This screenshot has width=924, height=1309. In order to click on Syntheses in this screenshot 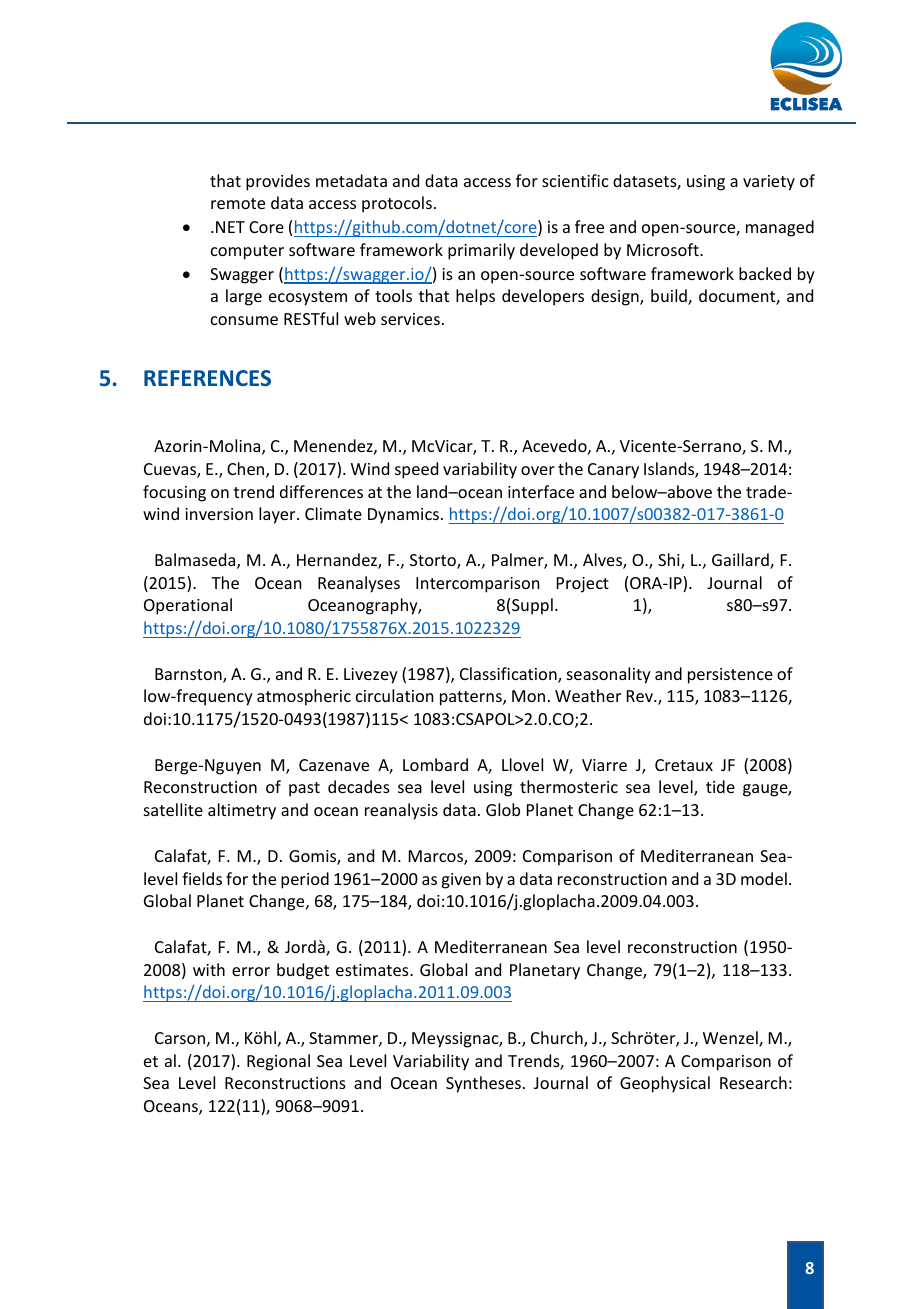, I will do `click(483, 1084)`.
